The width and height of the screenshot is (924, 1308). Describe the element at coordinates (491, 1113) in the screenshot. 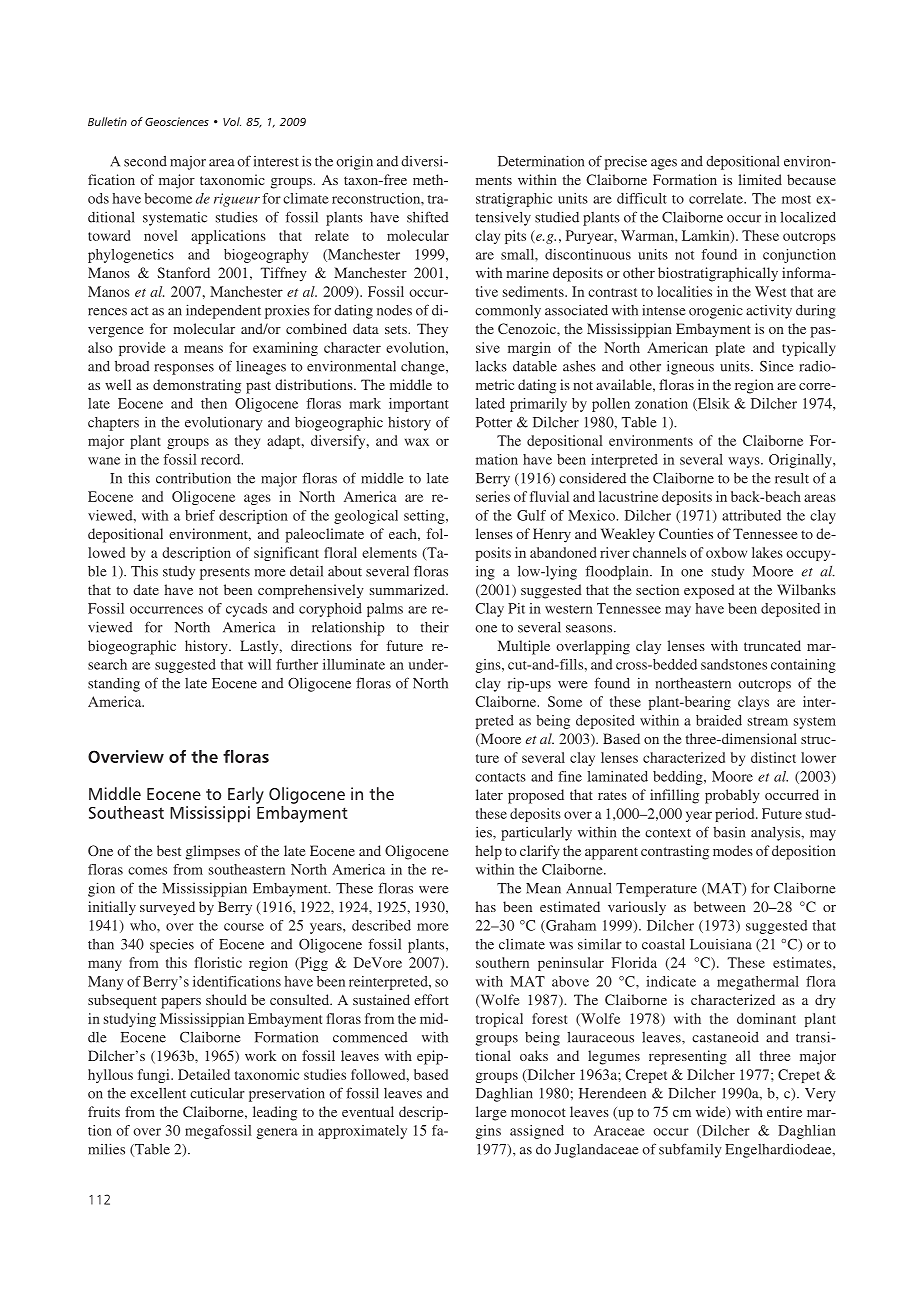

I see `large` at that location.
